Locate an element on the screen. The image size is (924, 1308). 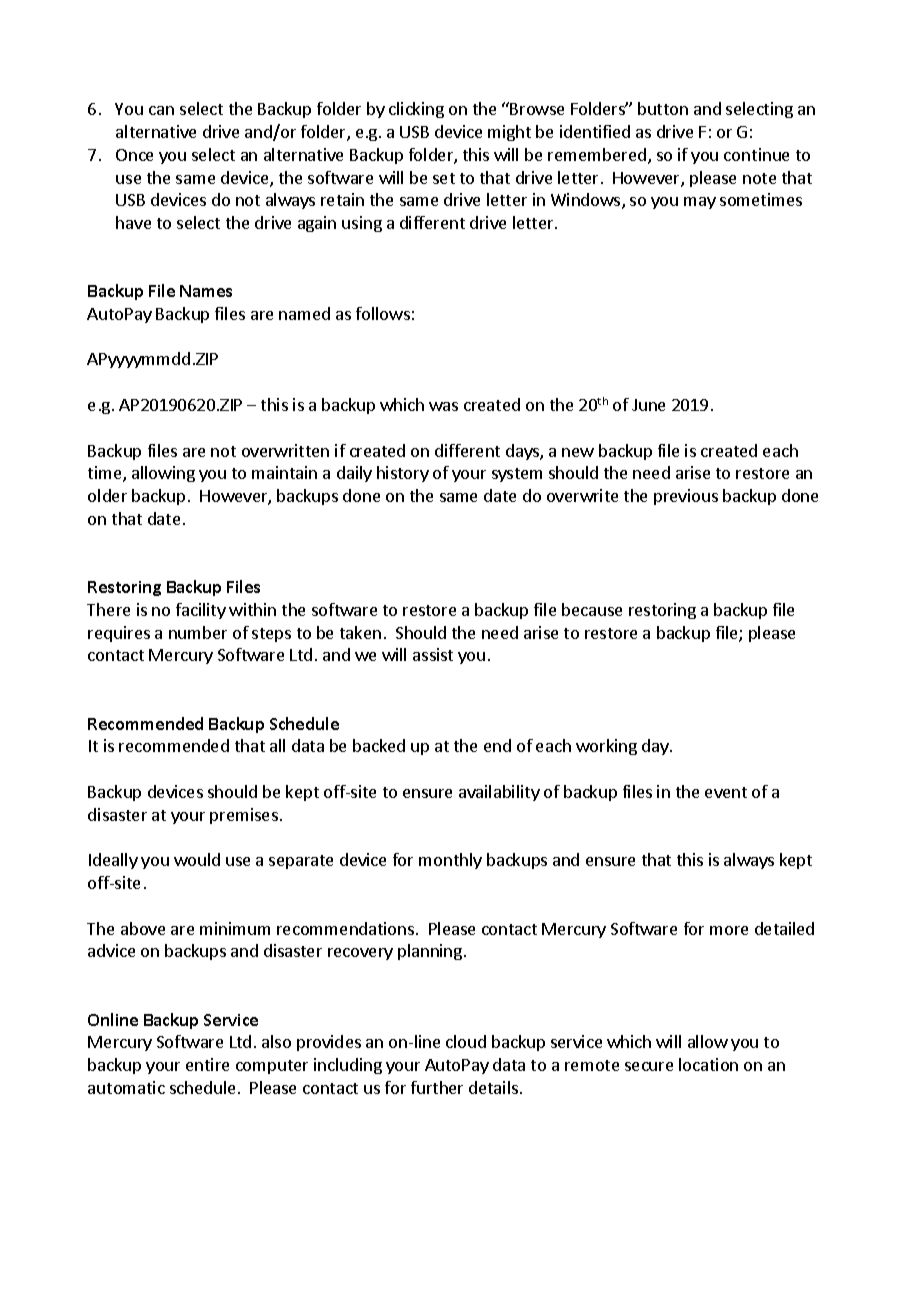
Names is located at coordinates (206, 291).
